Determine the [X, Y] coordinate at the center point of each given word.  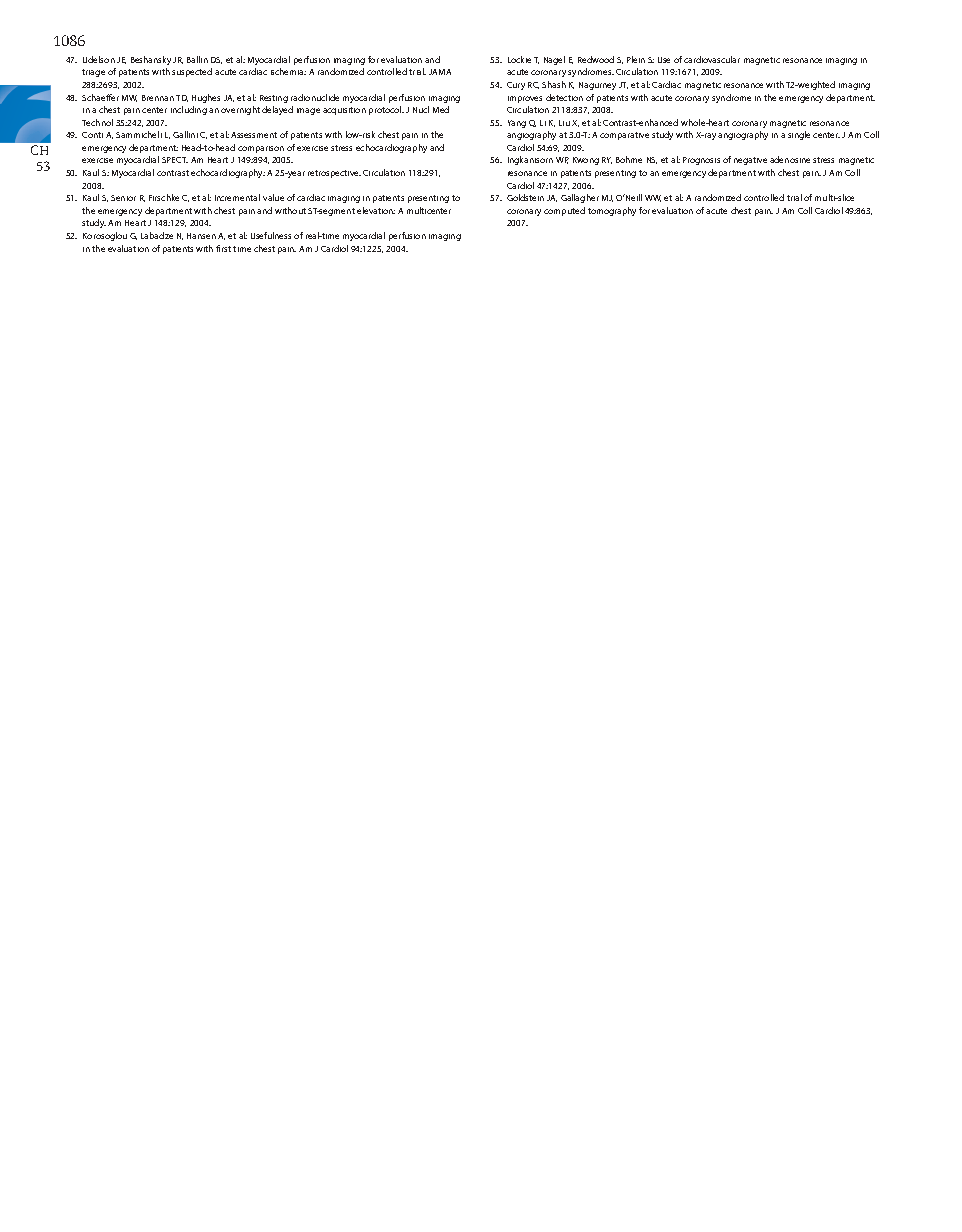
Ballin [197, 59]
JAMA [440, 72]
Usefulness [271, 235]
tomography [612, 211]
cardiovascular [712, 59]
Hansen [201, 236]
